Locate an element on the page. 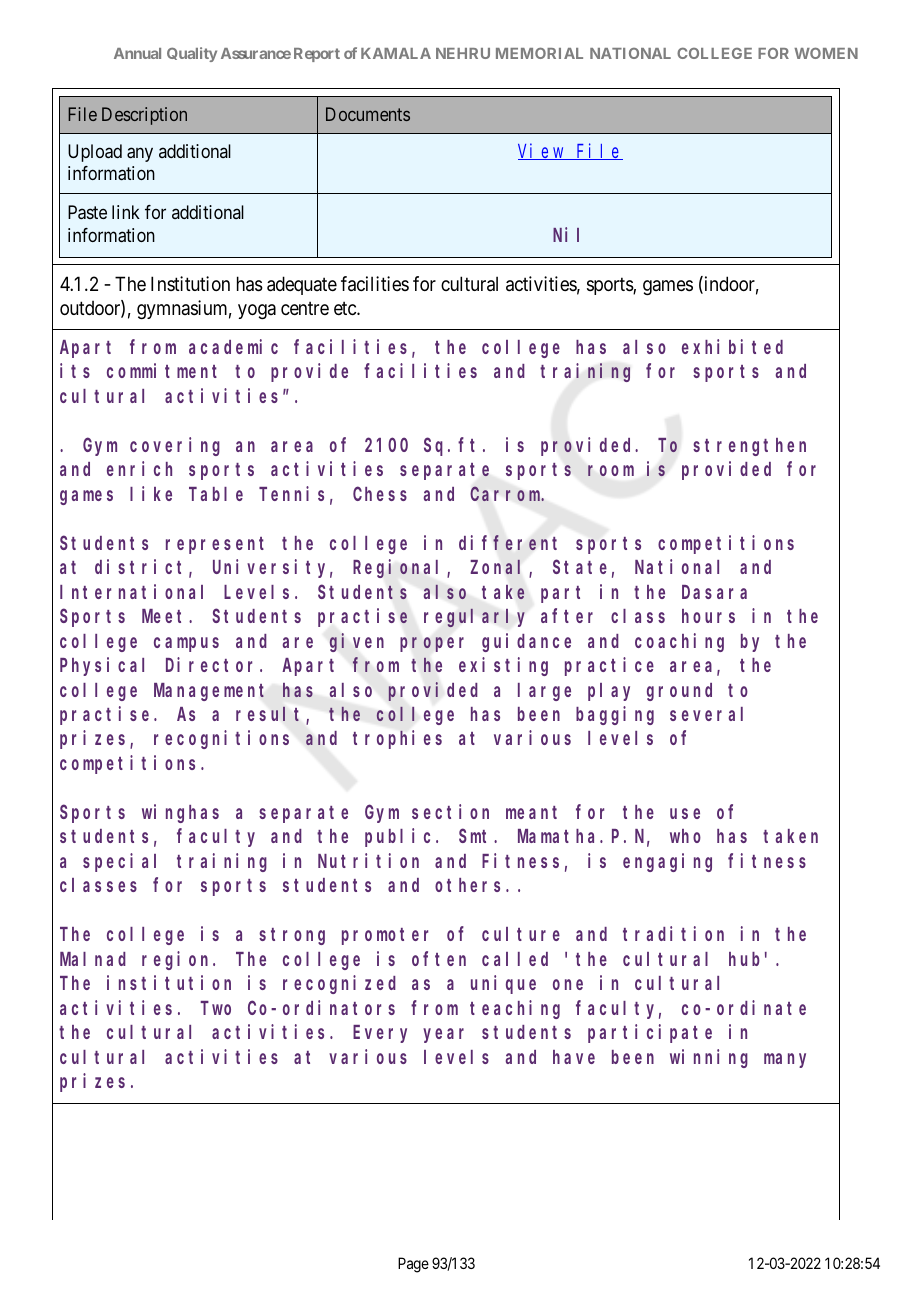  WOMEN is located at coordinates (826, 53).
